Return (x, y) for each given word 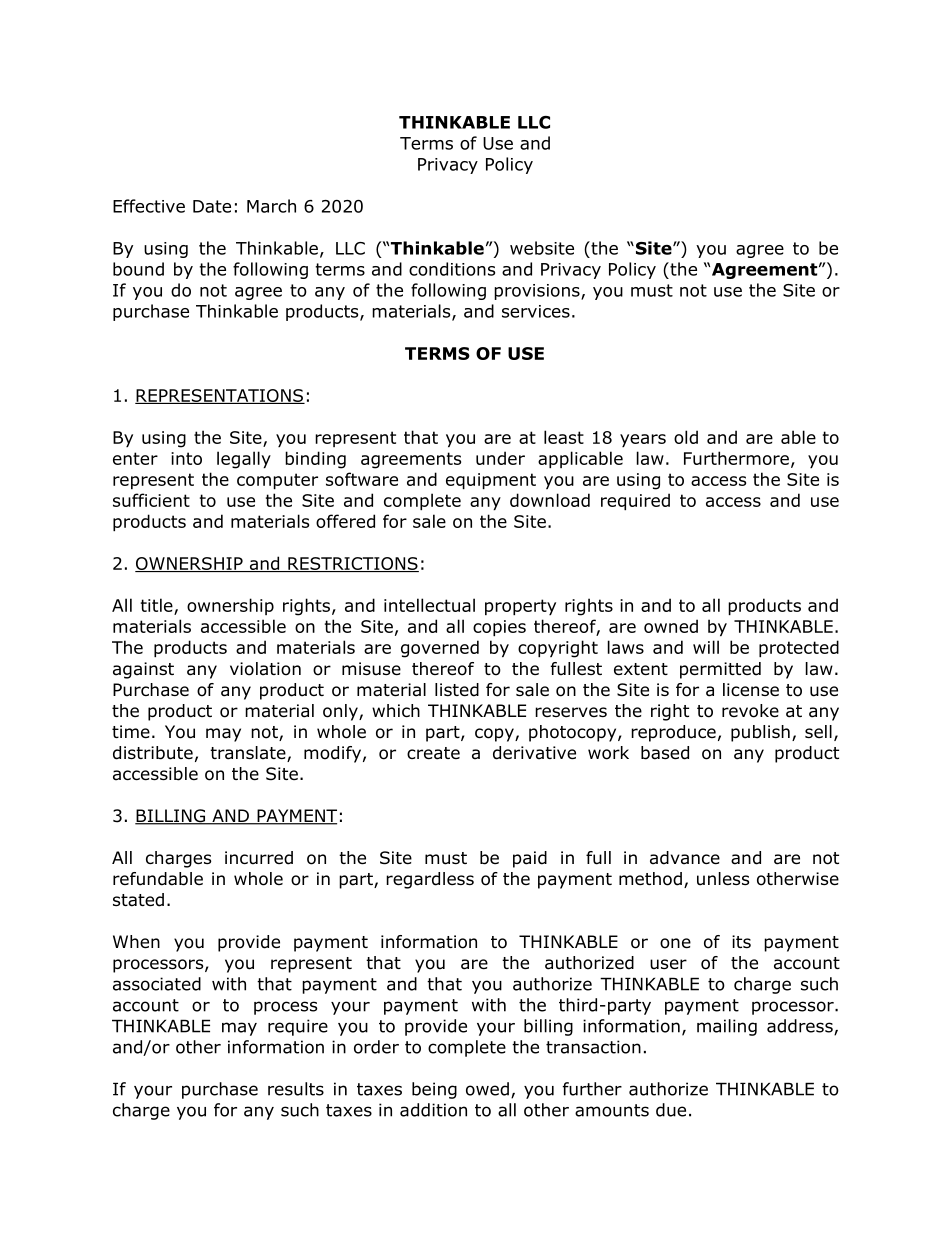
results (296, 1089)
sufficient (151, 500)
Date (212, 206)
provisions (538, 292)
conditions (452, 269)
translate (249, 754)
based (665, 753)
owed (487, 1089)
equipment (491, 481)
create (433, 753)
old (686, 437)
